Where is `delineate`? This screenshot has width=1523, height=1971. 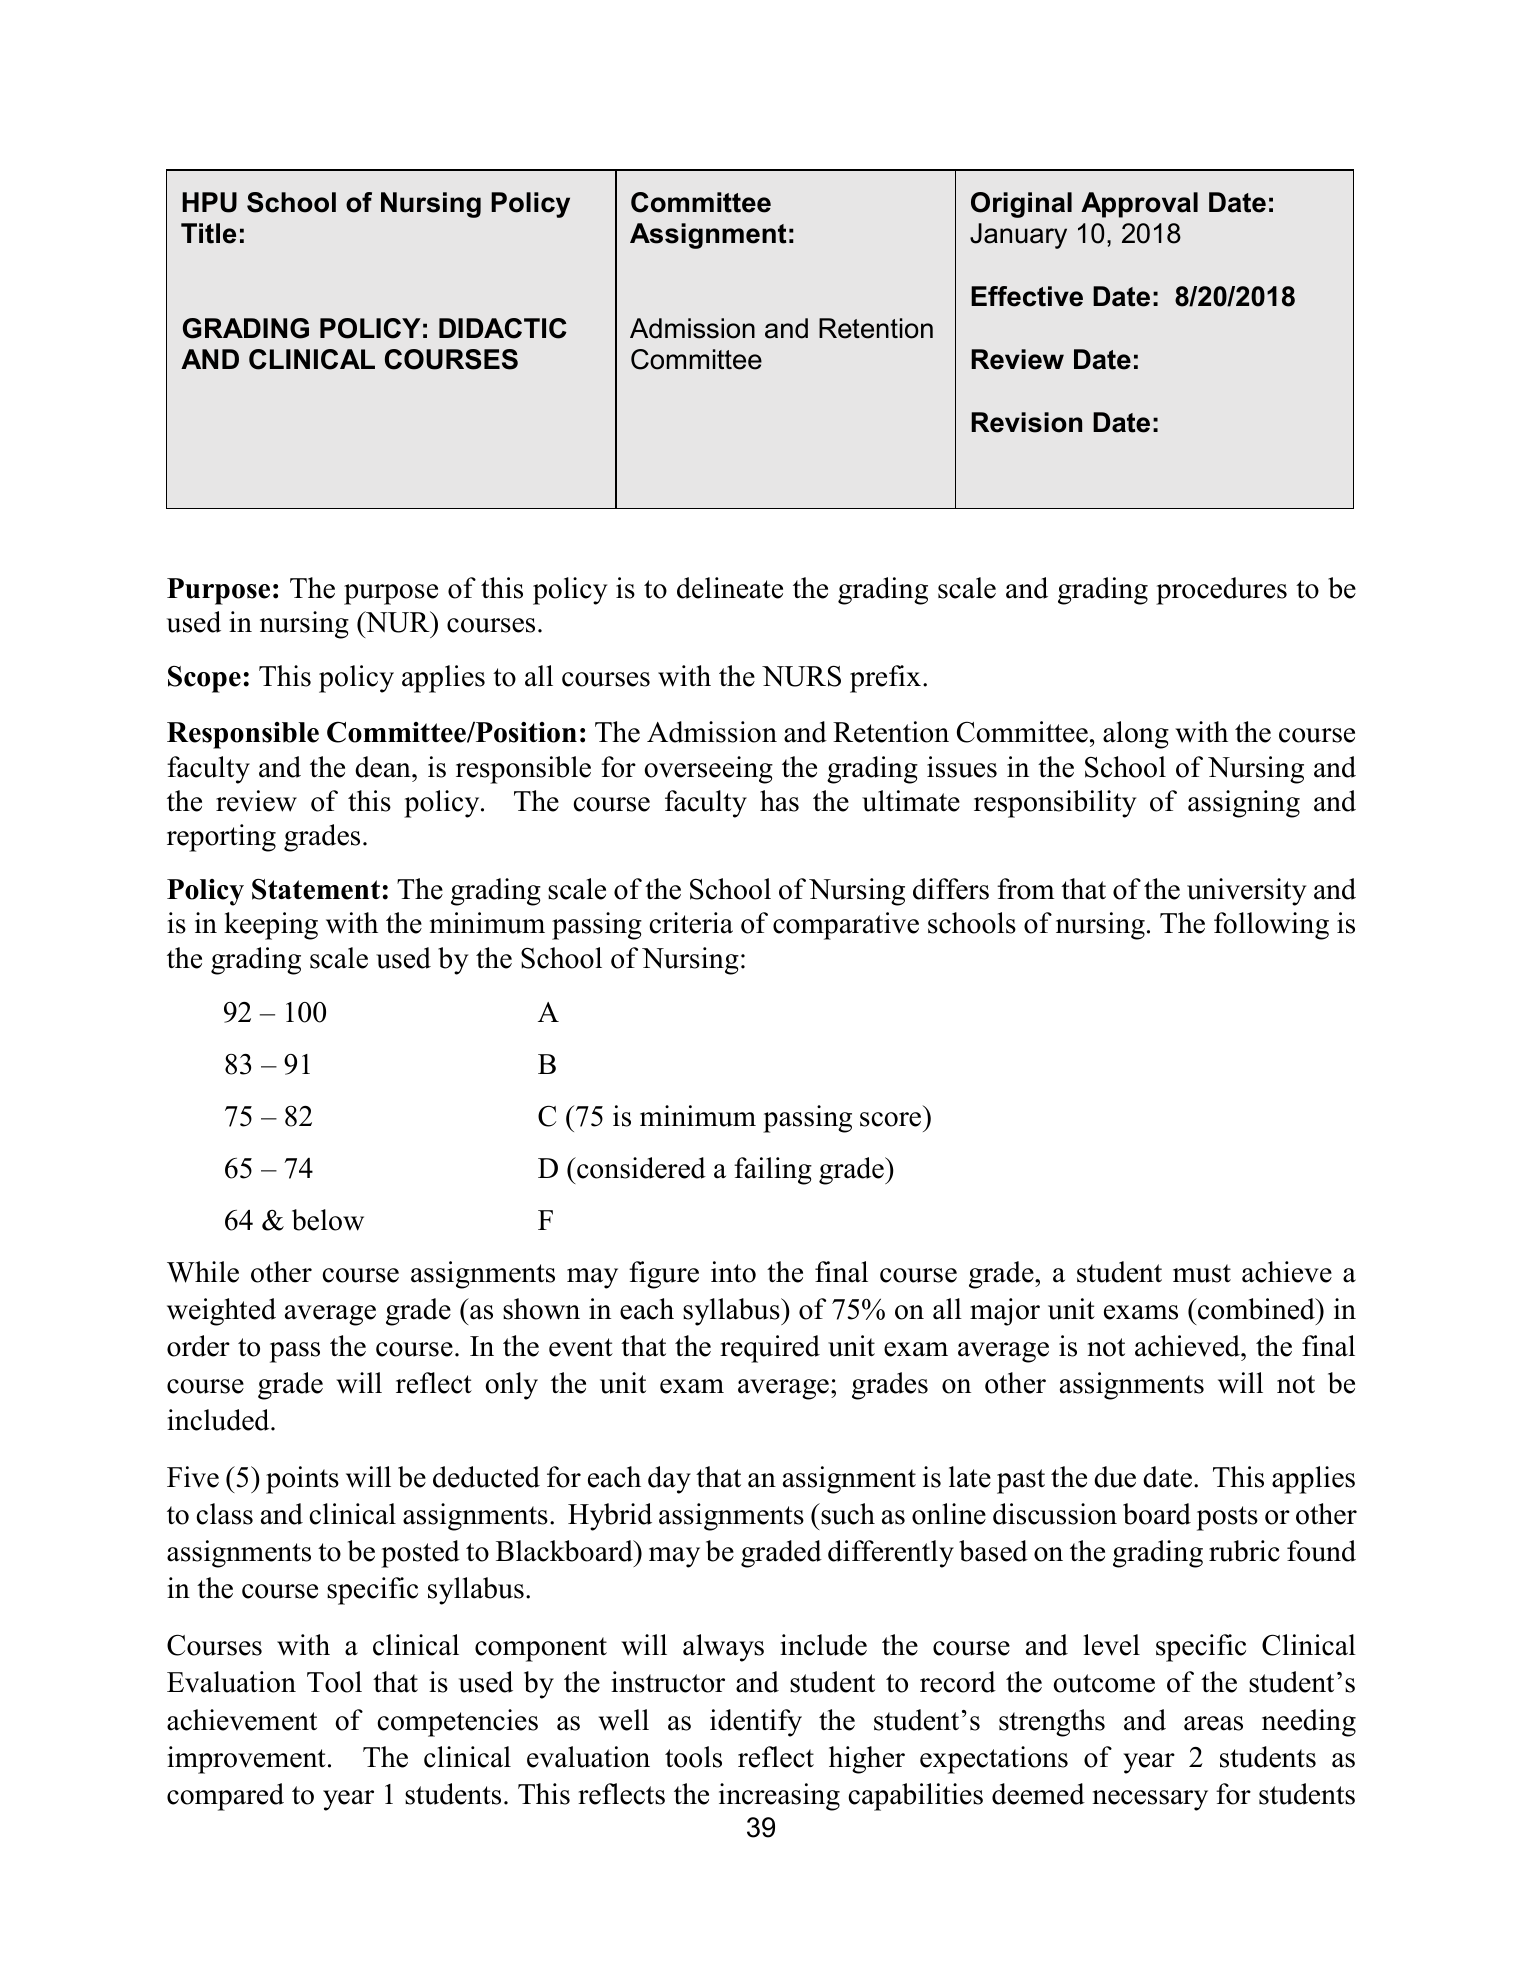
delineate is located at coordinates (730, 588).
